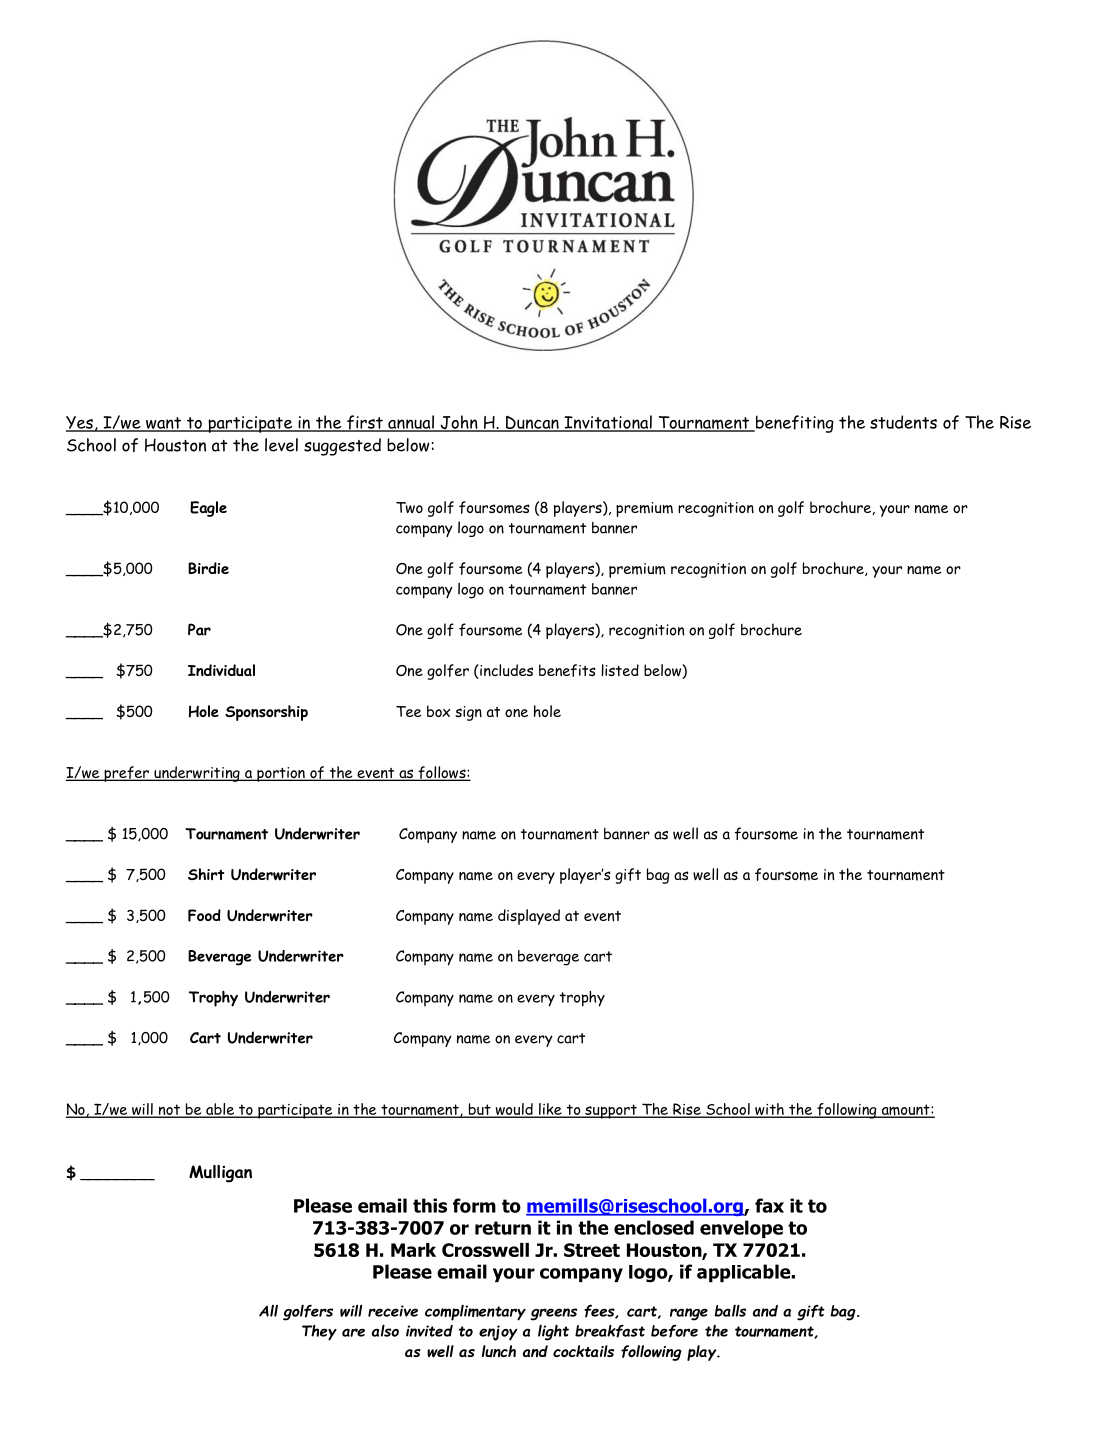 The image size is (1120, 1449). Describe the element at coordinates (206, 874) in the screenshot. I see `Shirt` at that location.
